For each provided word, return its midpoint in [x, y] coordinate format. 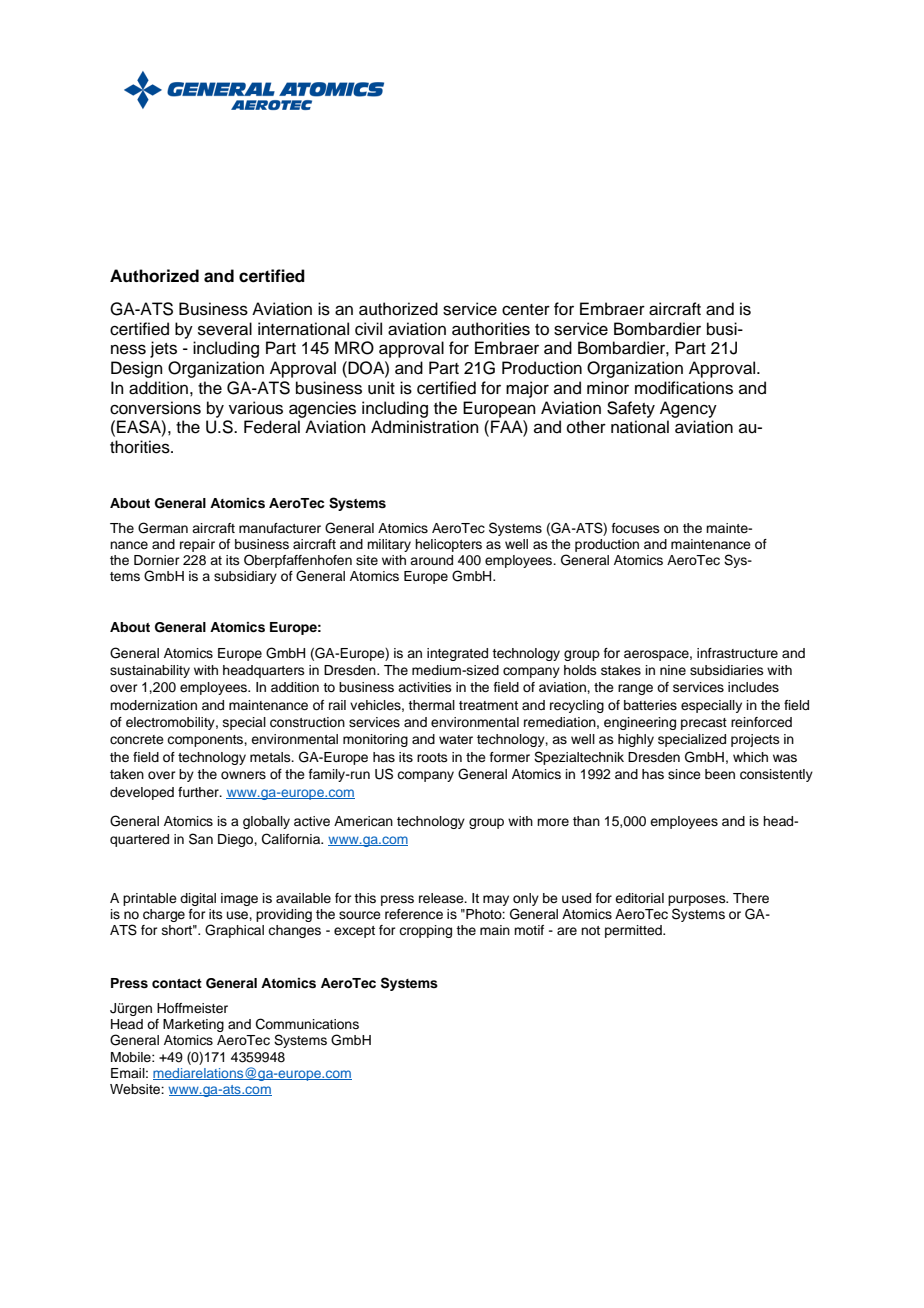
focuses [636, 528]
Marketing [193, 1025]
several [225, 329]
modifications [684, 388]
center [526, 310]
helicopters [448, 545]
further [199, 792]
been [720, 774]
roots [432, 757]
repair [197, 545]
